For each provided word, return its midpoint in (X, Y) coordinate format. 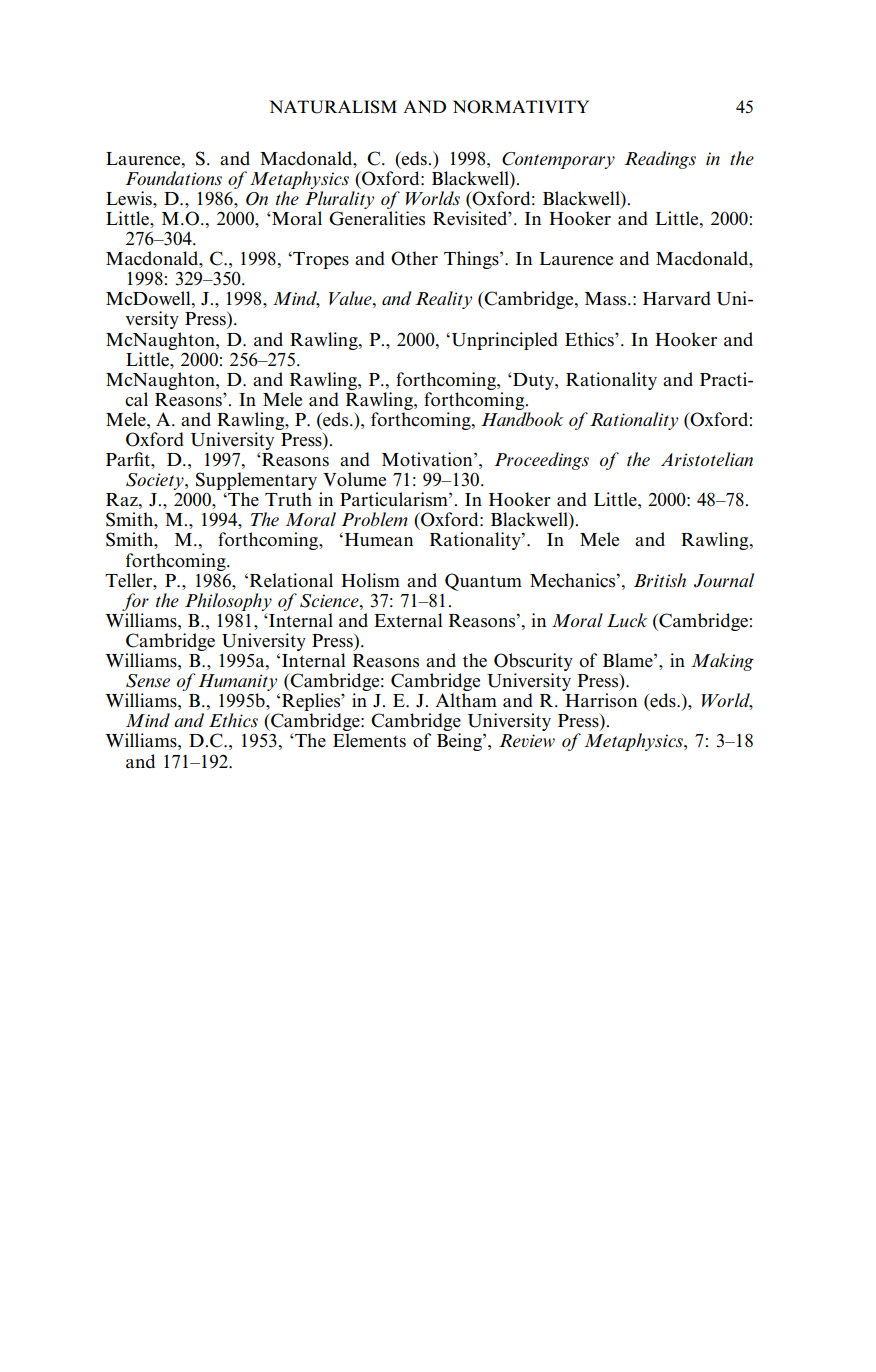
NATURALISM (333, 107)
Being (460, 742)
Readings (660, 160)
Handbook (522, 419)
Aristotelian (707, 459)
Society (156, 483)
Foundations (173, 178)
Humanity (239, 684)
